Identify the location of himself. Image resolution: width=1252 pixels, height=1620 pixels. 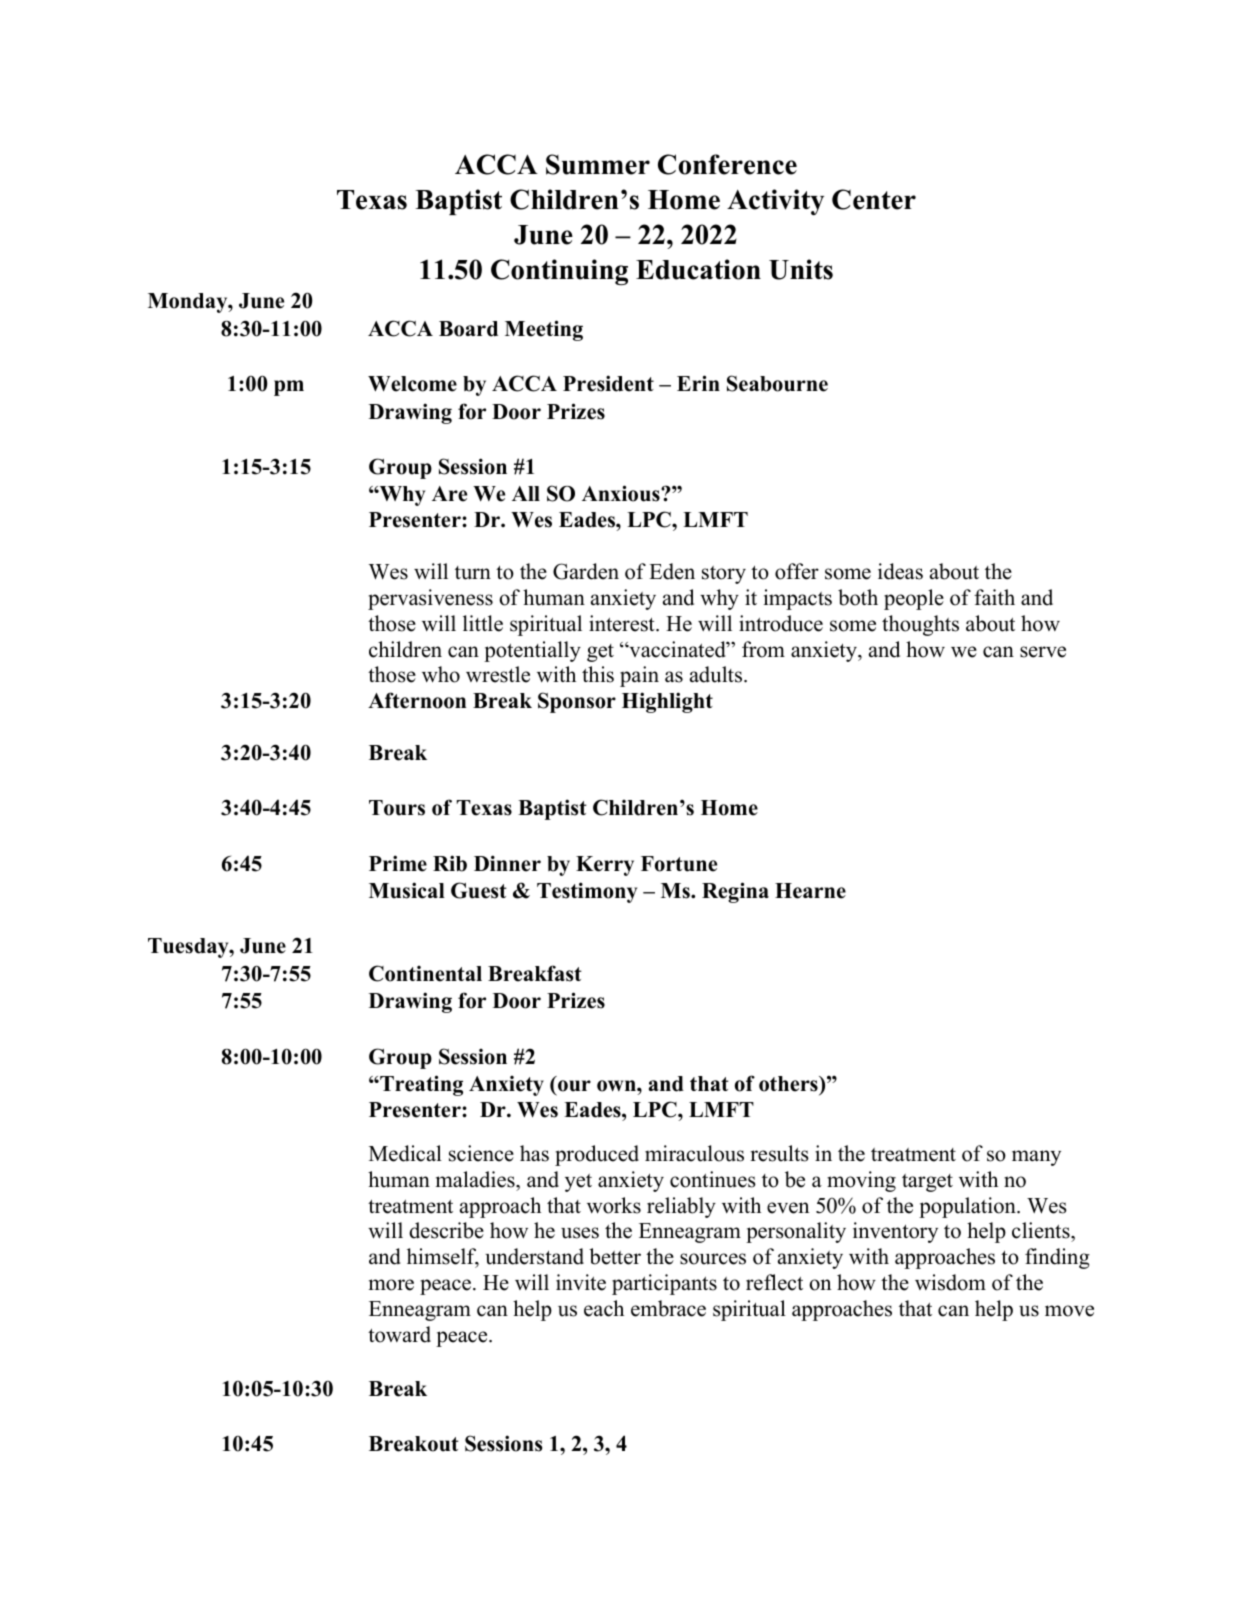
(443, 1258).
